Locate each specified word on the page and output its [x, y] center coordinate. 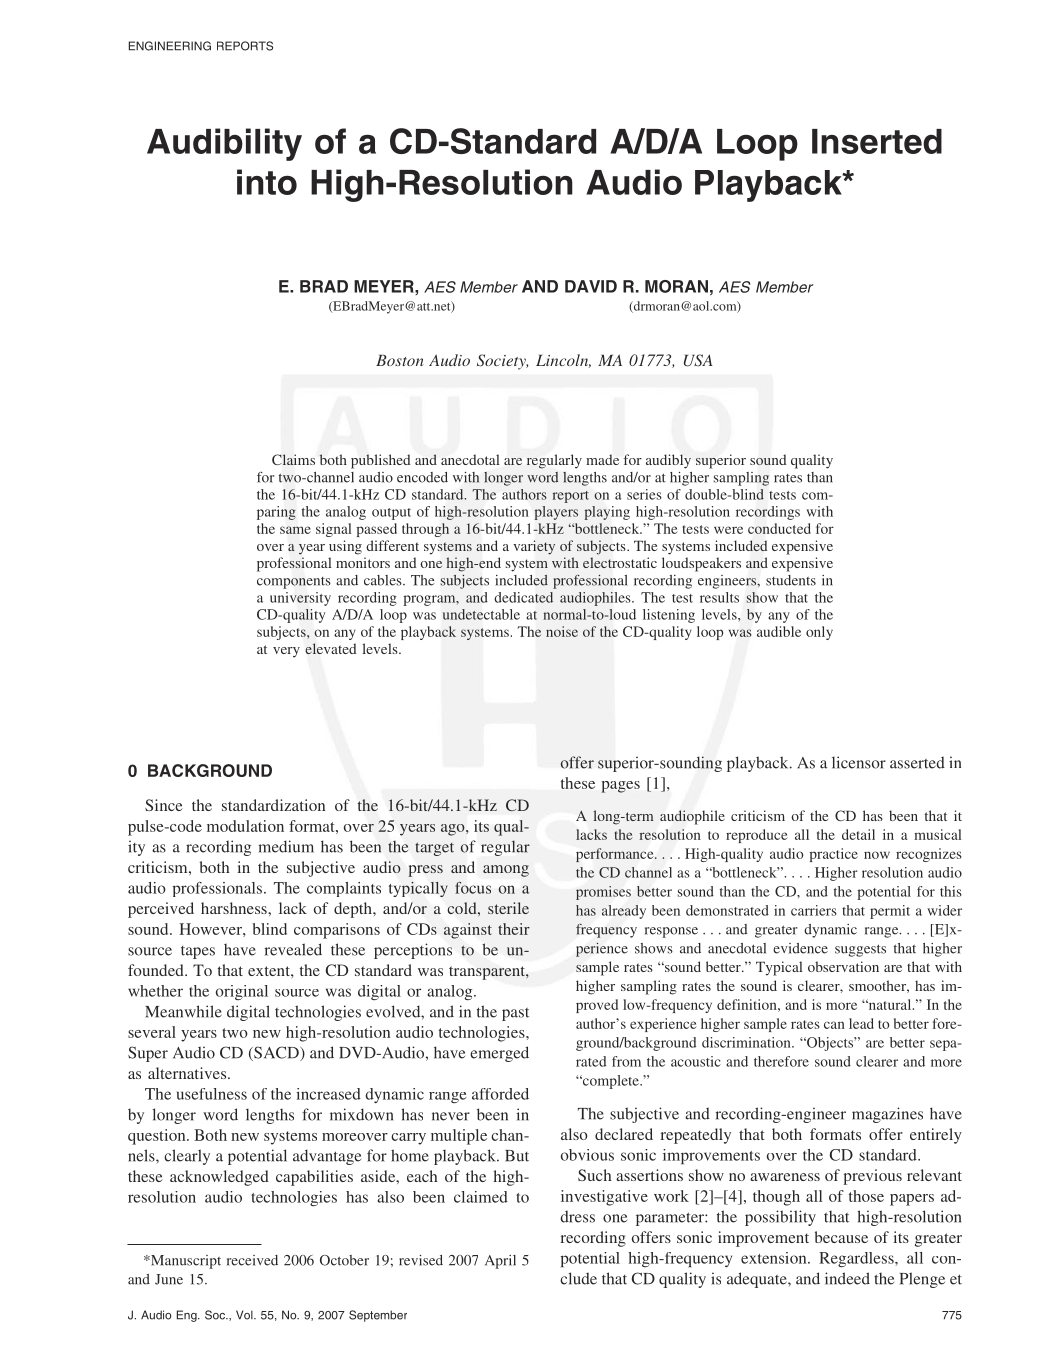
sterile [508, 908]
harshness [235, 908]
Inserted [877, 141]
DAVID [591, 286]
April [500, 1262]
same [295, 530]
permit [890, 912]
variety [534, 547]
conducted [779, 528]
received [252, 1260]
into [267, 182]
